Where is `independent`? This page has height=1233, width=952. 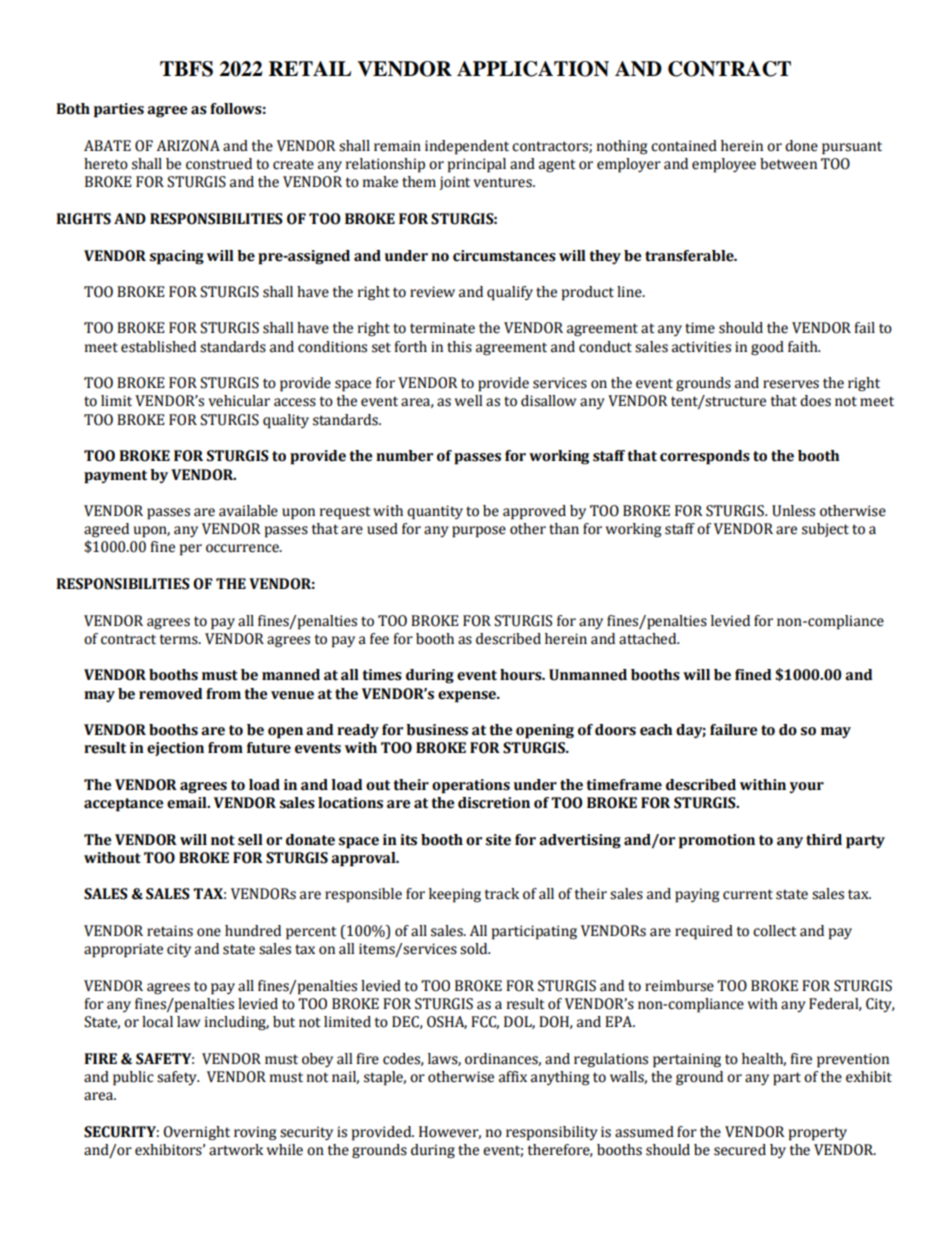 independent is located at coordinates (467, 147).
